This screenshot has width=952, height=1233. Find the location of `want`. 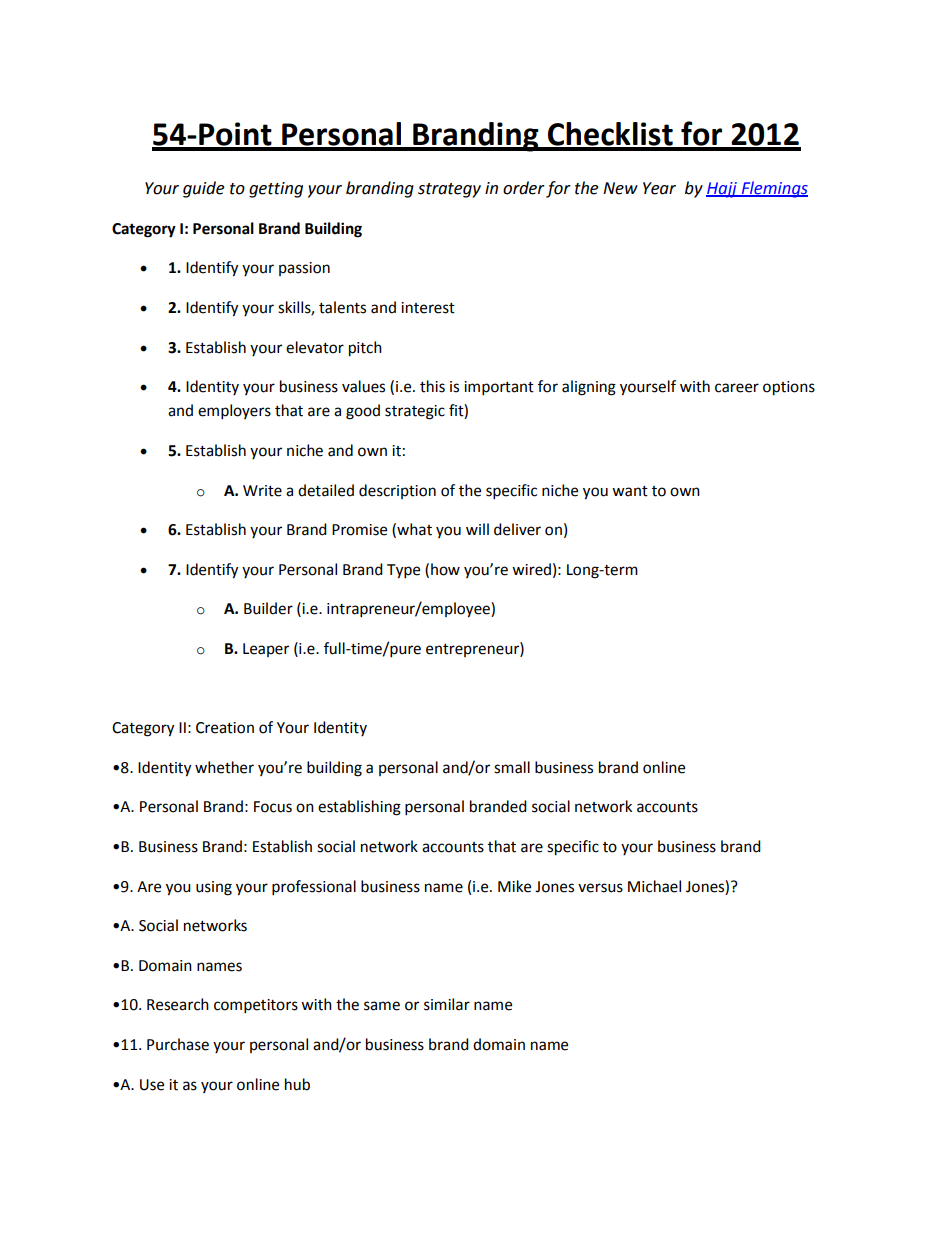

want is located at coordinates (630, 491).
